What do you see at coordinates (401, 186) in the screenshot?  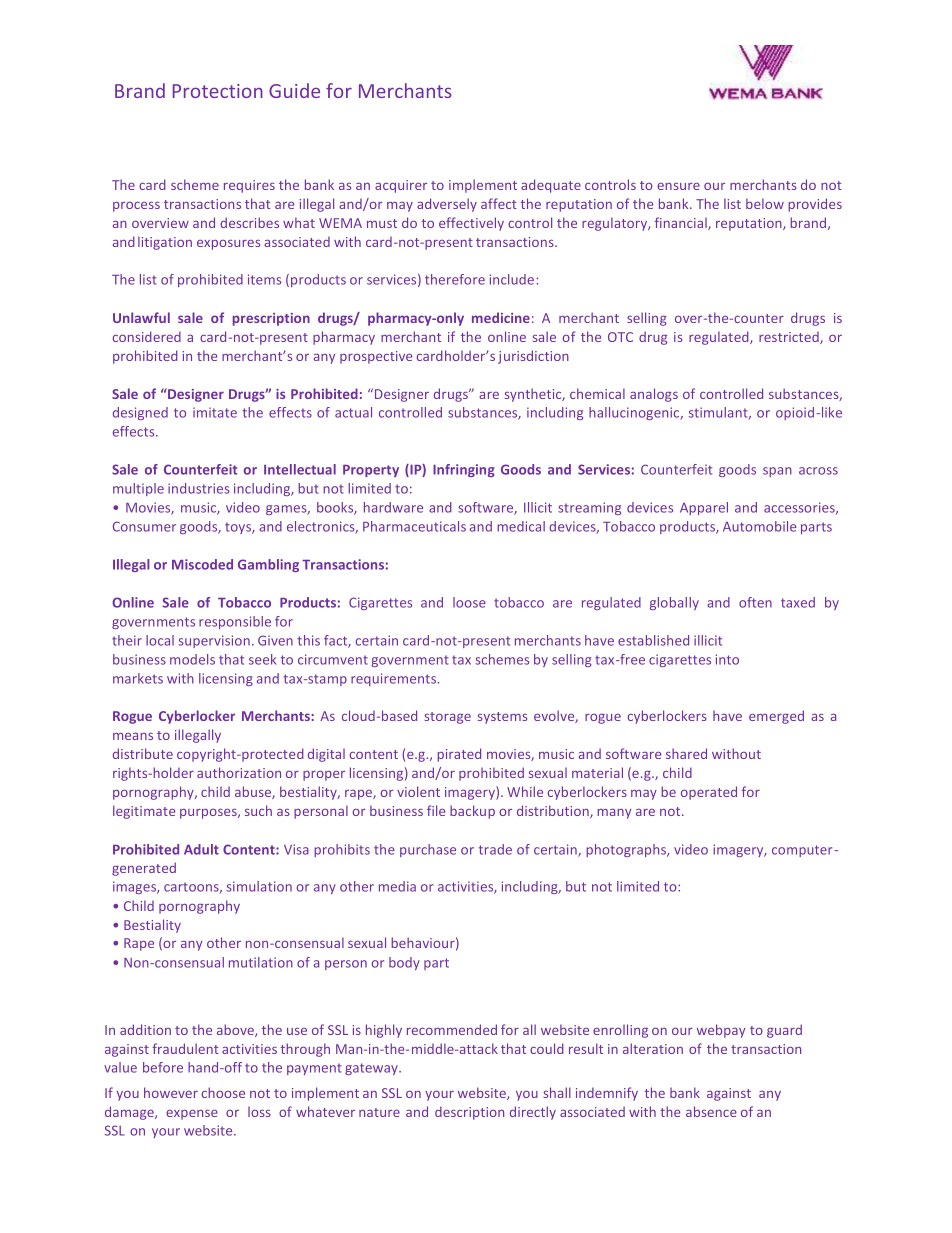 I see `acquirer` at bounding box center [401, 186].
